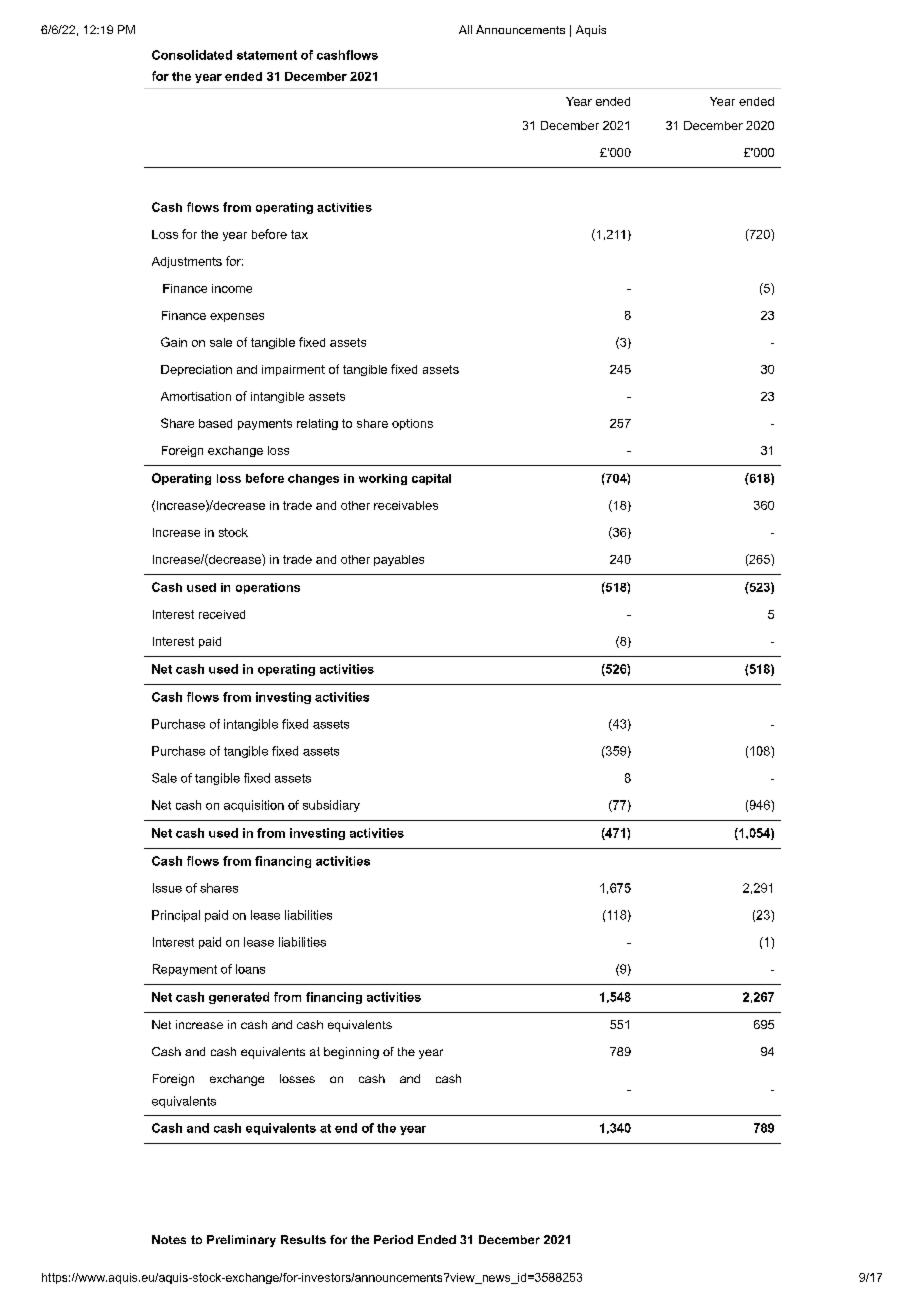  What do you see at coordinates (192, 55) in the screenshot?
I see `Consolidated` at bounding box center [192, 55].
